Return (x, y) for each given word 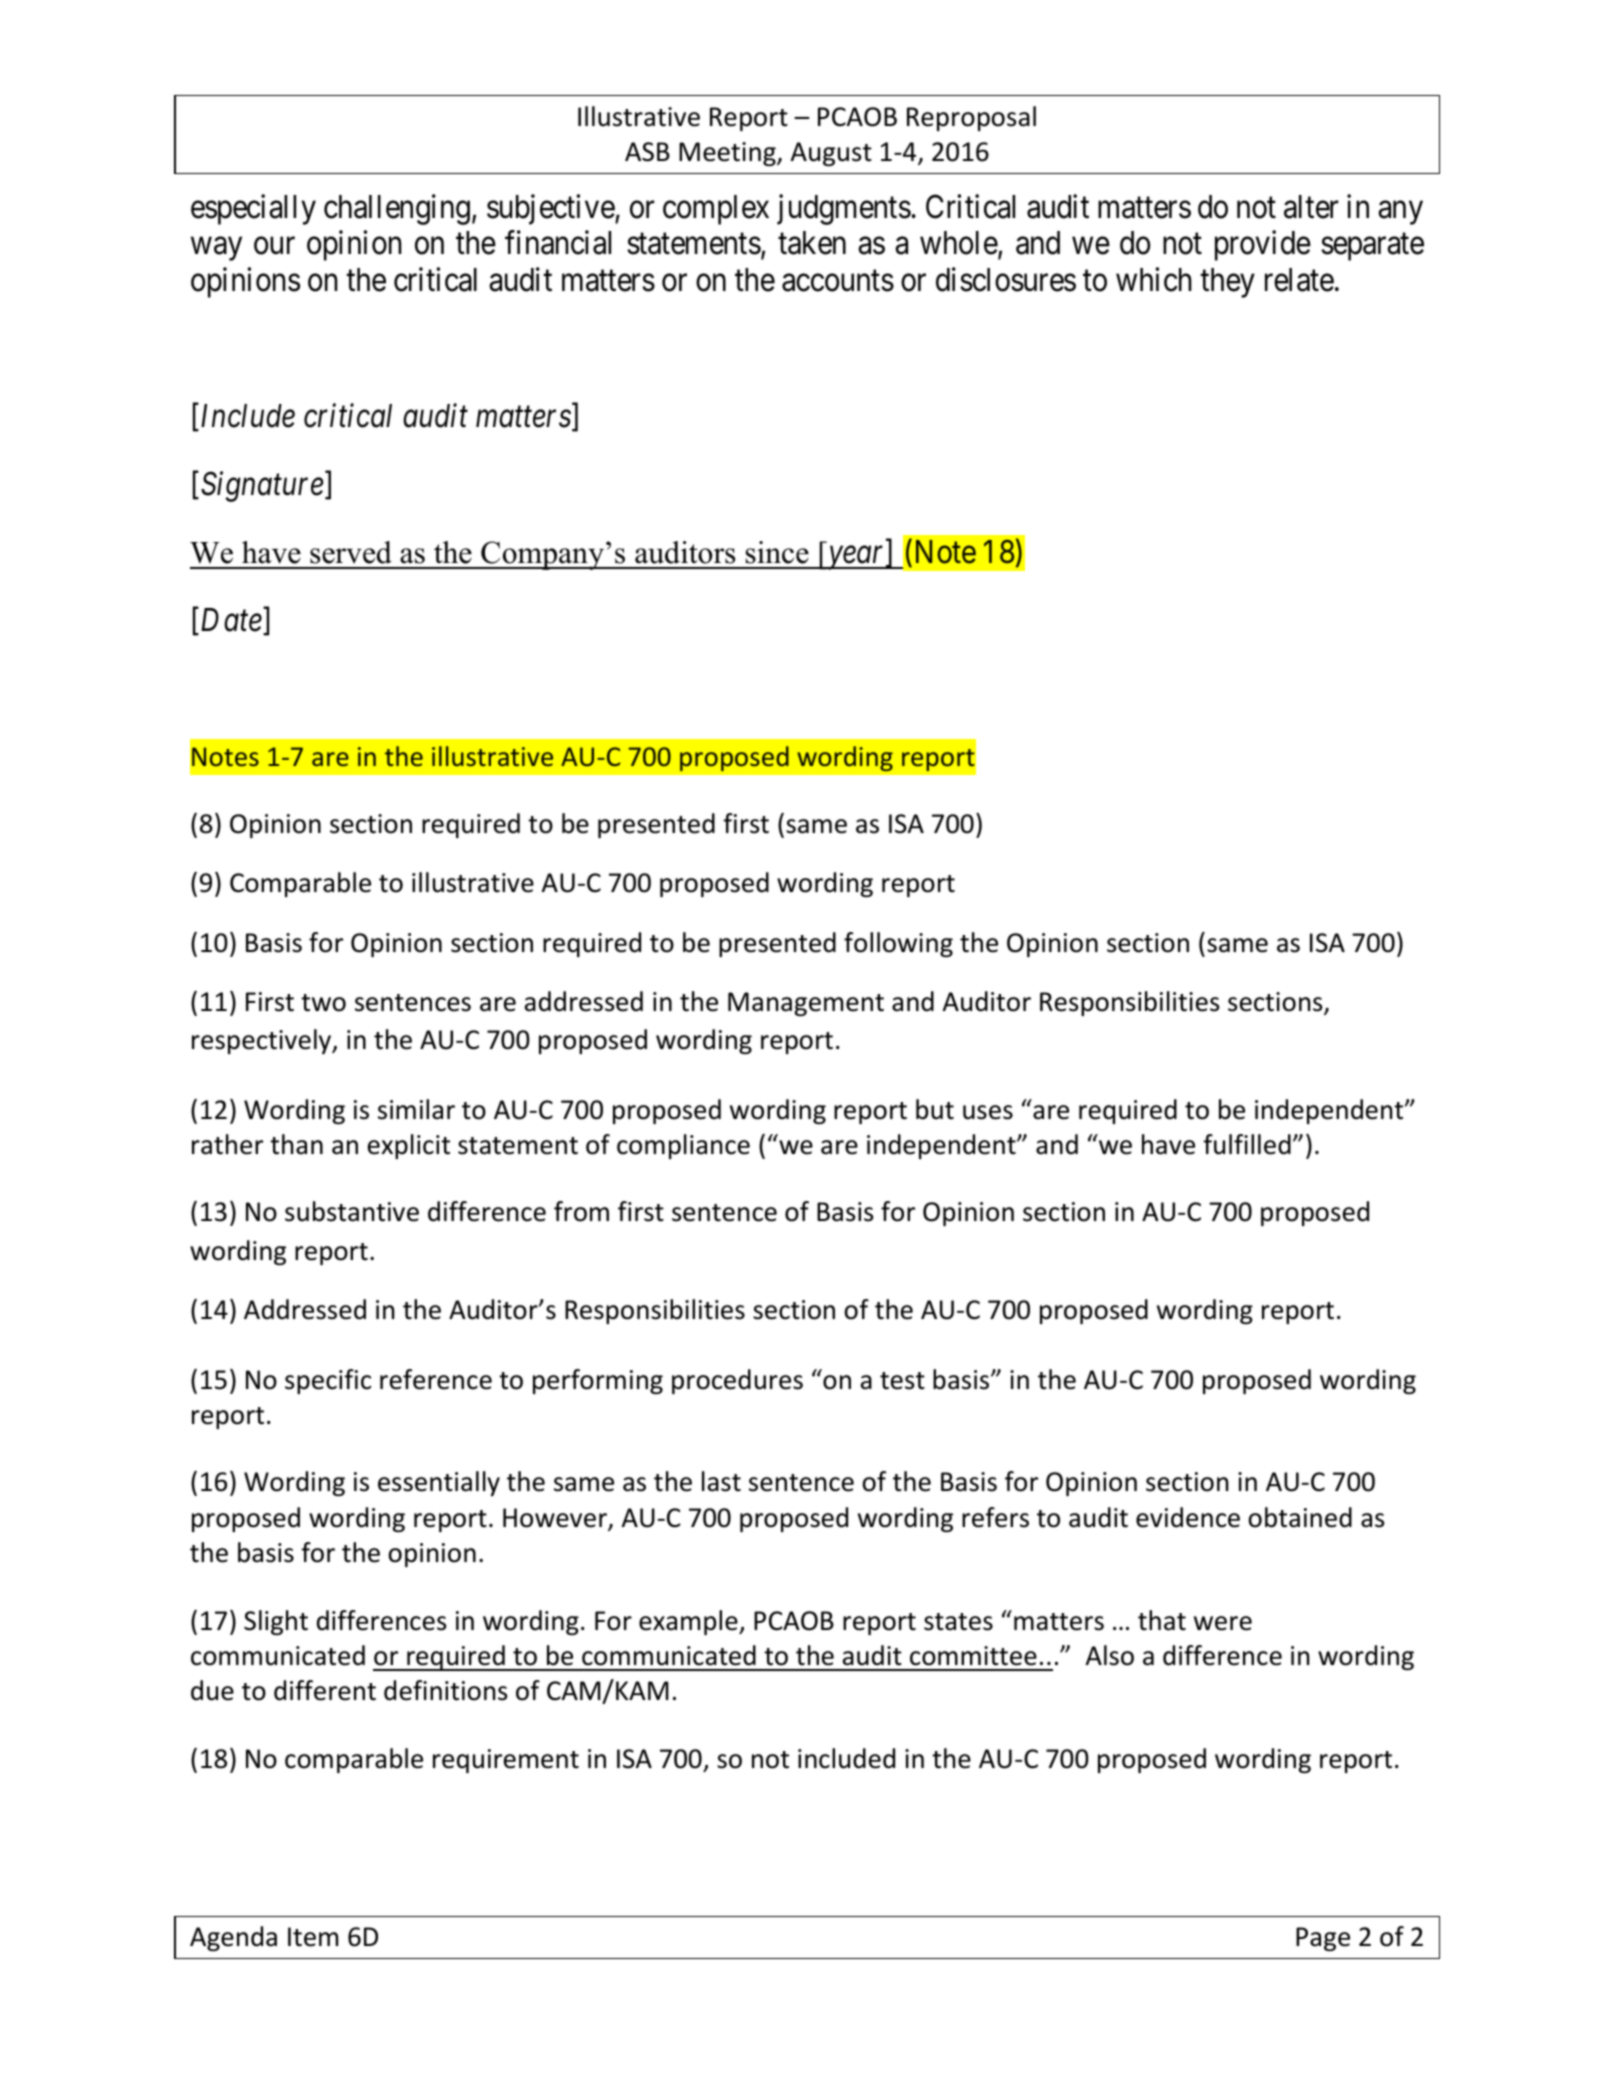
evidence (1188, 1517)
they (1227, 283)
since (777, 552)
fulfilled (1247, 1144)
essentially (439, 1483)
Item (313, 1937)
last (721, 1481)
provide (1263, 246)
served (351, 552)
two (323, 1003)
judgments (844, 209)
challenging (397, 209)
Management (806, 1004)
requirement (506, 1761)
